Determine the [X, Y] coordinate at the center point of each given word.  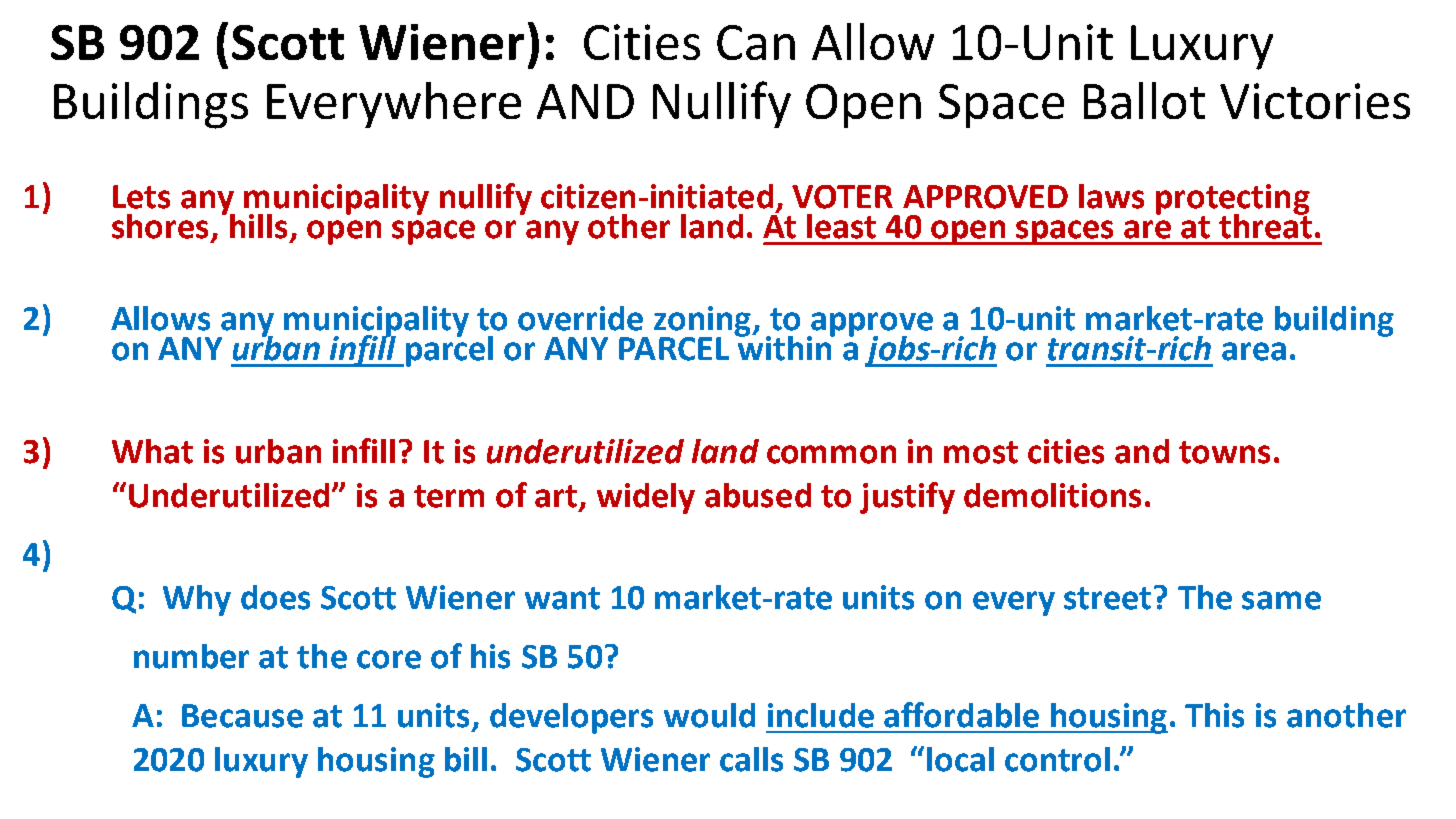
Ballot [1144, 100]
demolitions [1052, 495]
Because [242, 716]
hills [258, 226]
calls [751, 759]
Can [756, 42]
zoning [704, 322]
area [1254, 351]
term [449, 496]
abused [758, 495]
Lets [141, 197]
